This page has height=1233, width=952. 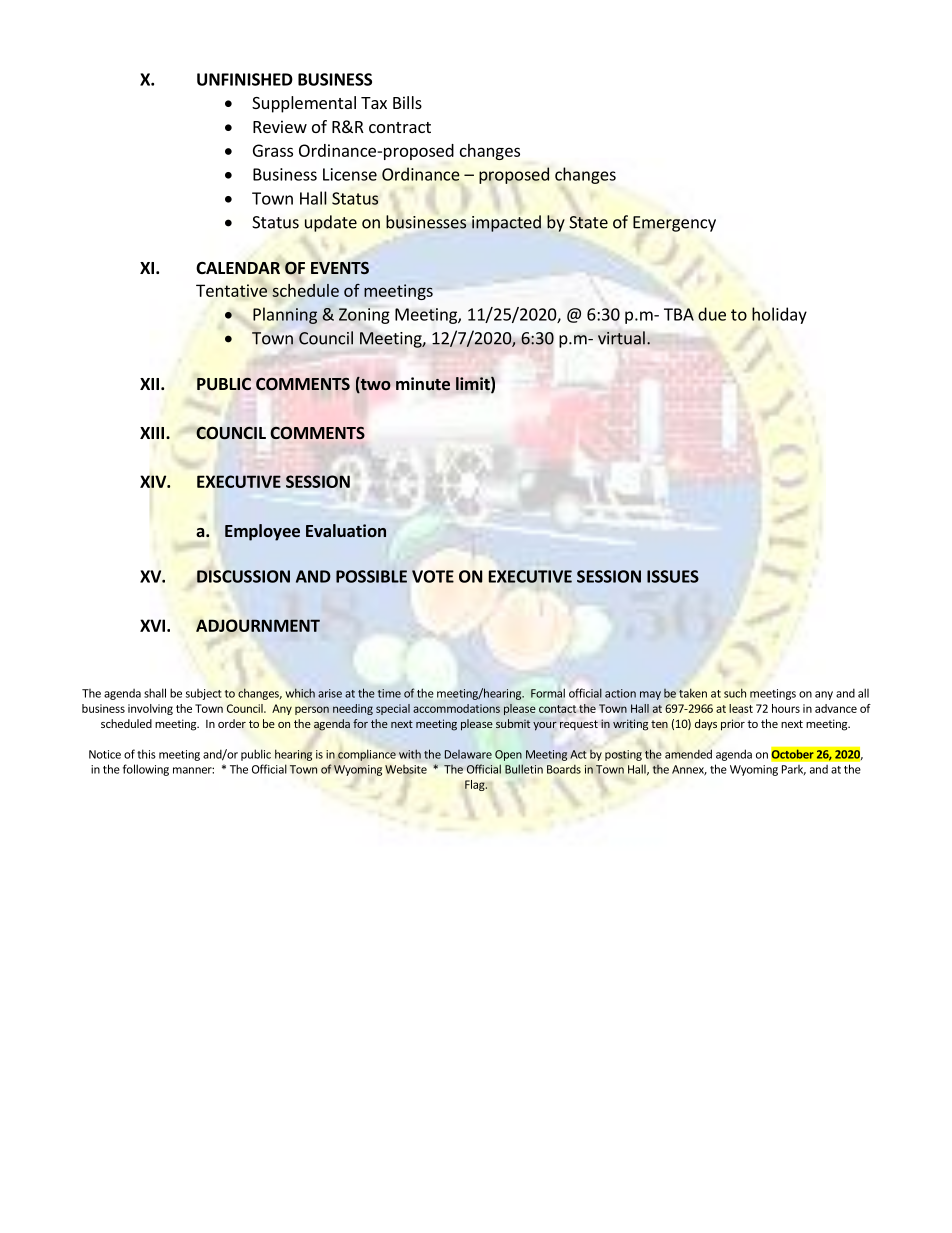 I want to click on ISSUES, so click(x=673, y=576).
